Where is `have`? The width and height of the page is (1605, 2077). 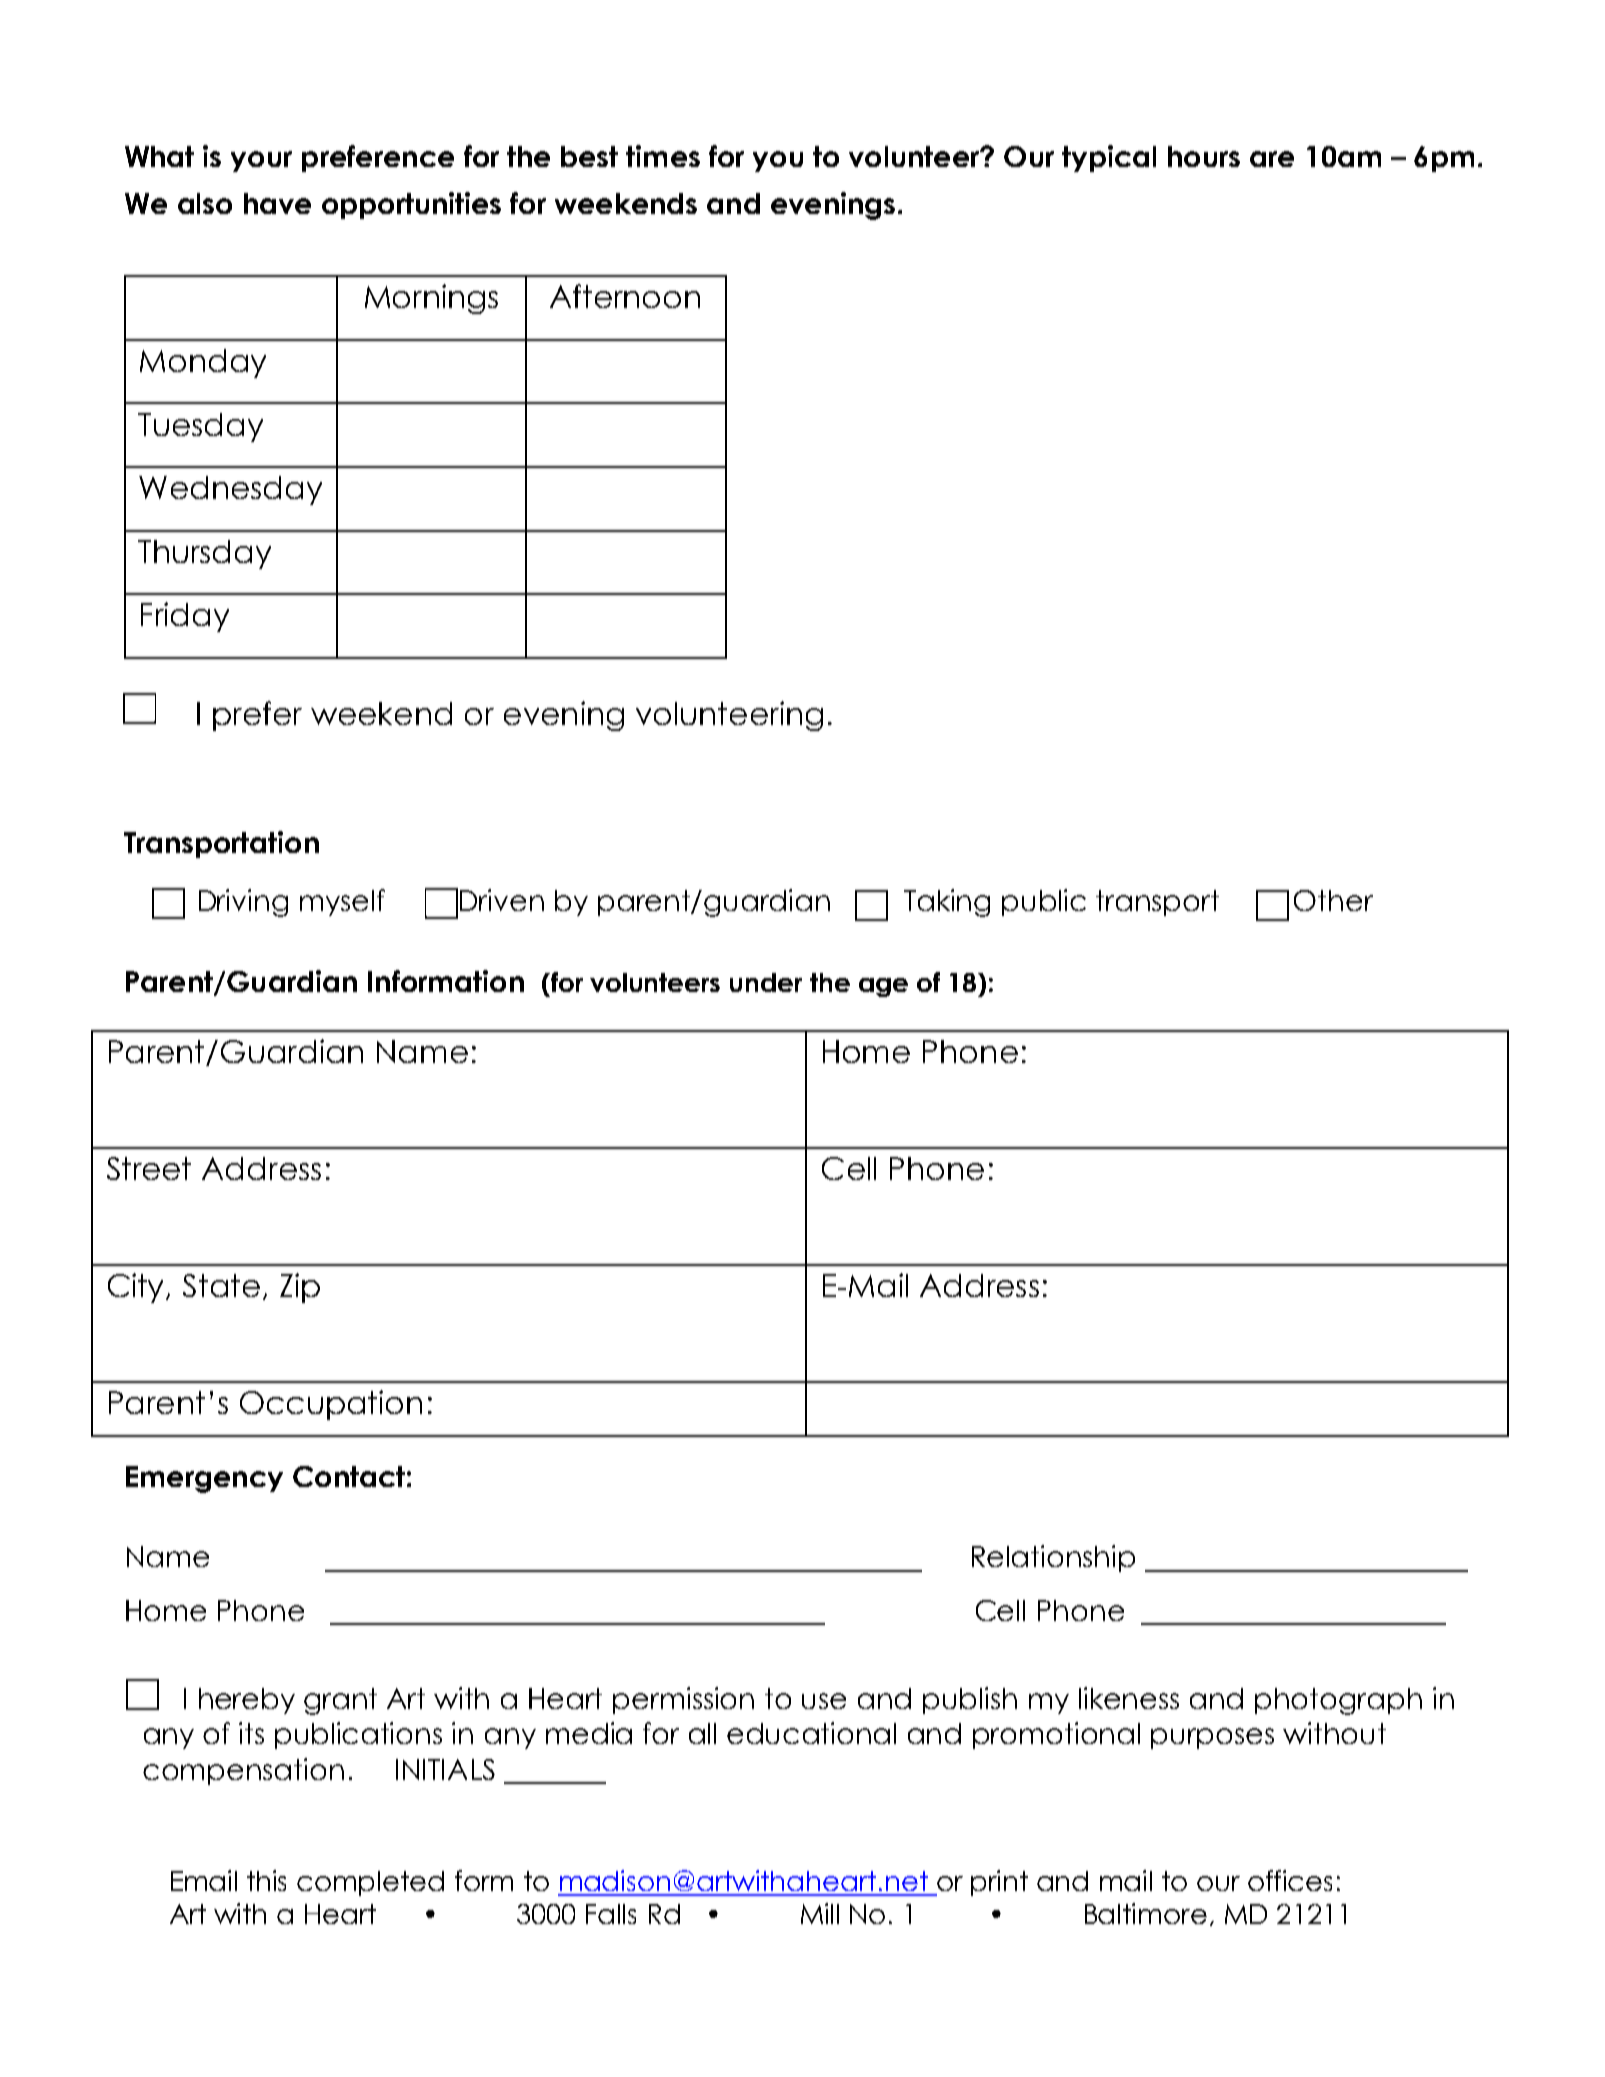
have is located at coordinates (277, 203).
